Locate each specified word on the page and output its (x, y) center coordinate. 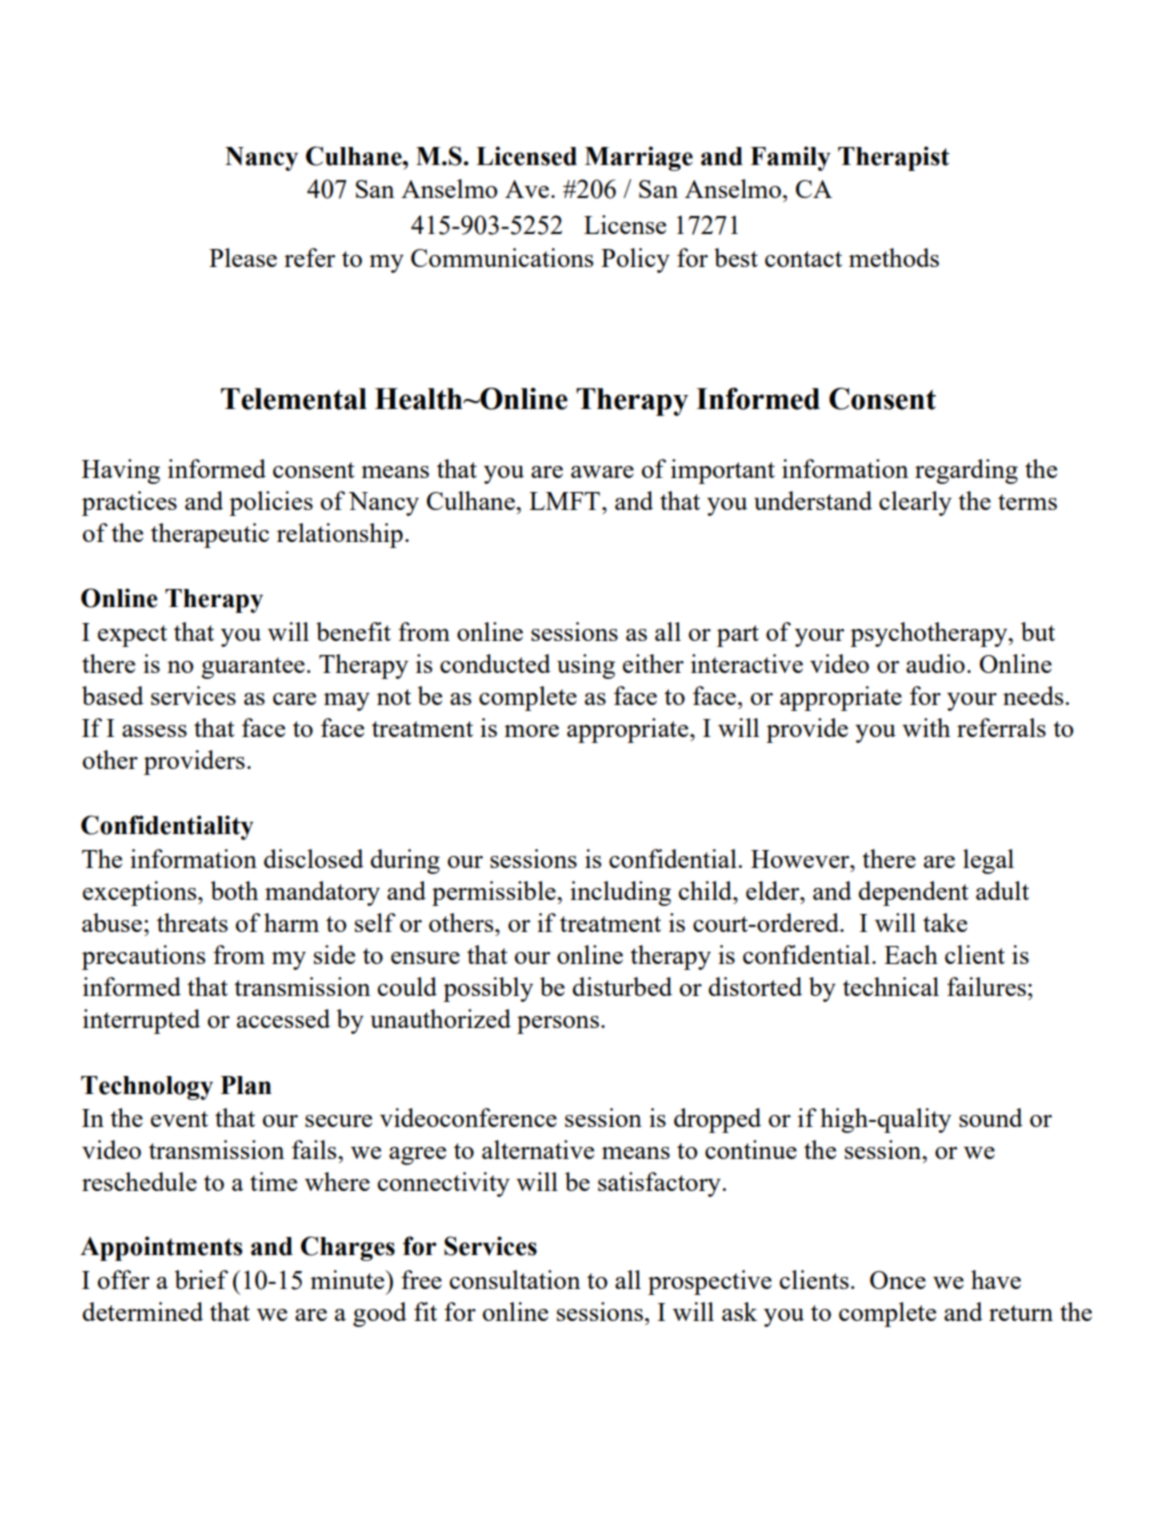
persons (558, 1025)
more (531, 731)
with (926, 727)
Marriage (639, 158)
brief (201, 1279)
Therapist (893, 158)
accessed (283, 1018)
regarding (966, 471)
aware (602, 472)
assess (154, 731)
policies (271, 503)
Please (243, 257)
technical (891, 986)
